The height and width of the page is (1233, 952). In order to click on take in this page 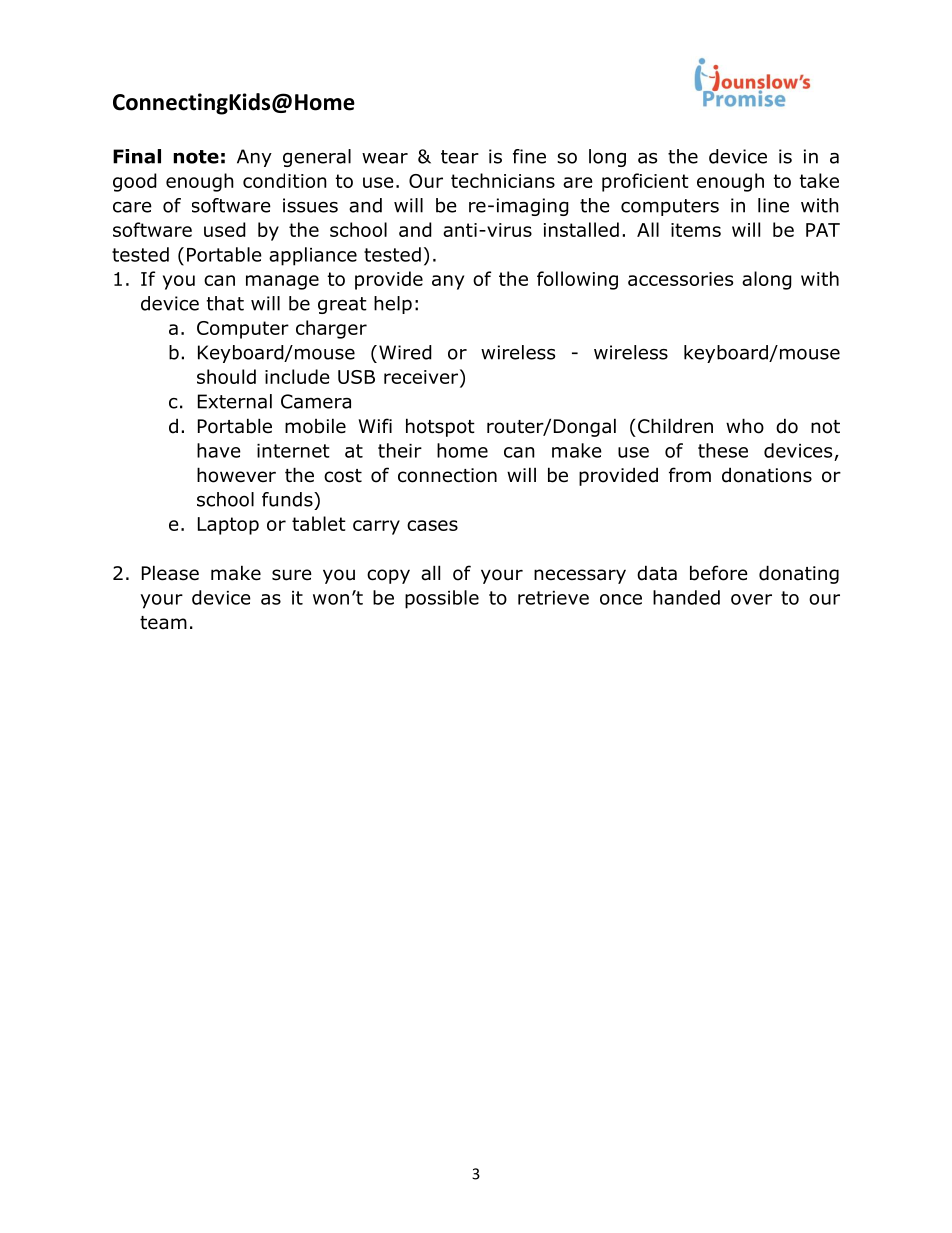, I will do `click(819, 180)`.
